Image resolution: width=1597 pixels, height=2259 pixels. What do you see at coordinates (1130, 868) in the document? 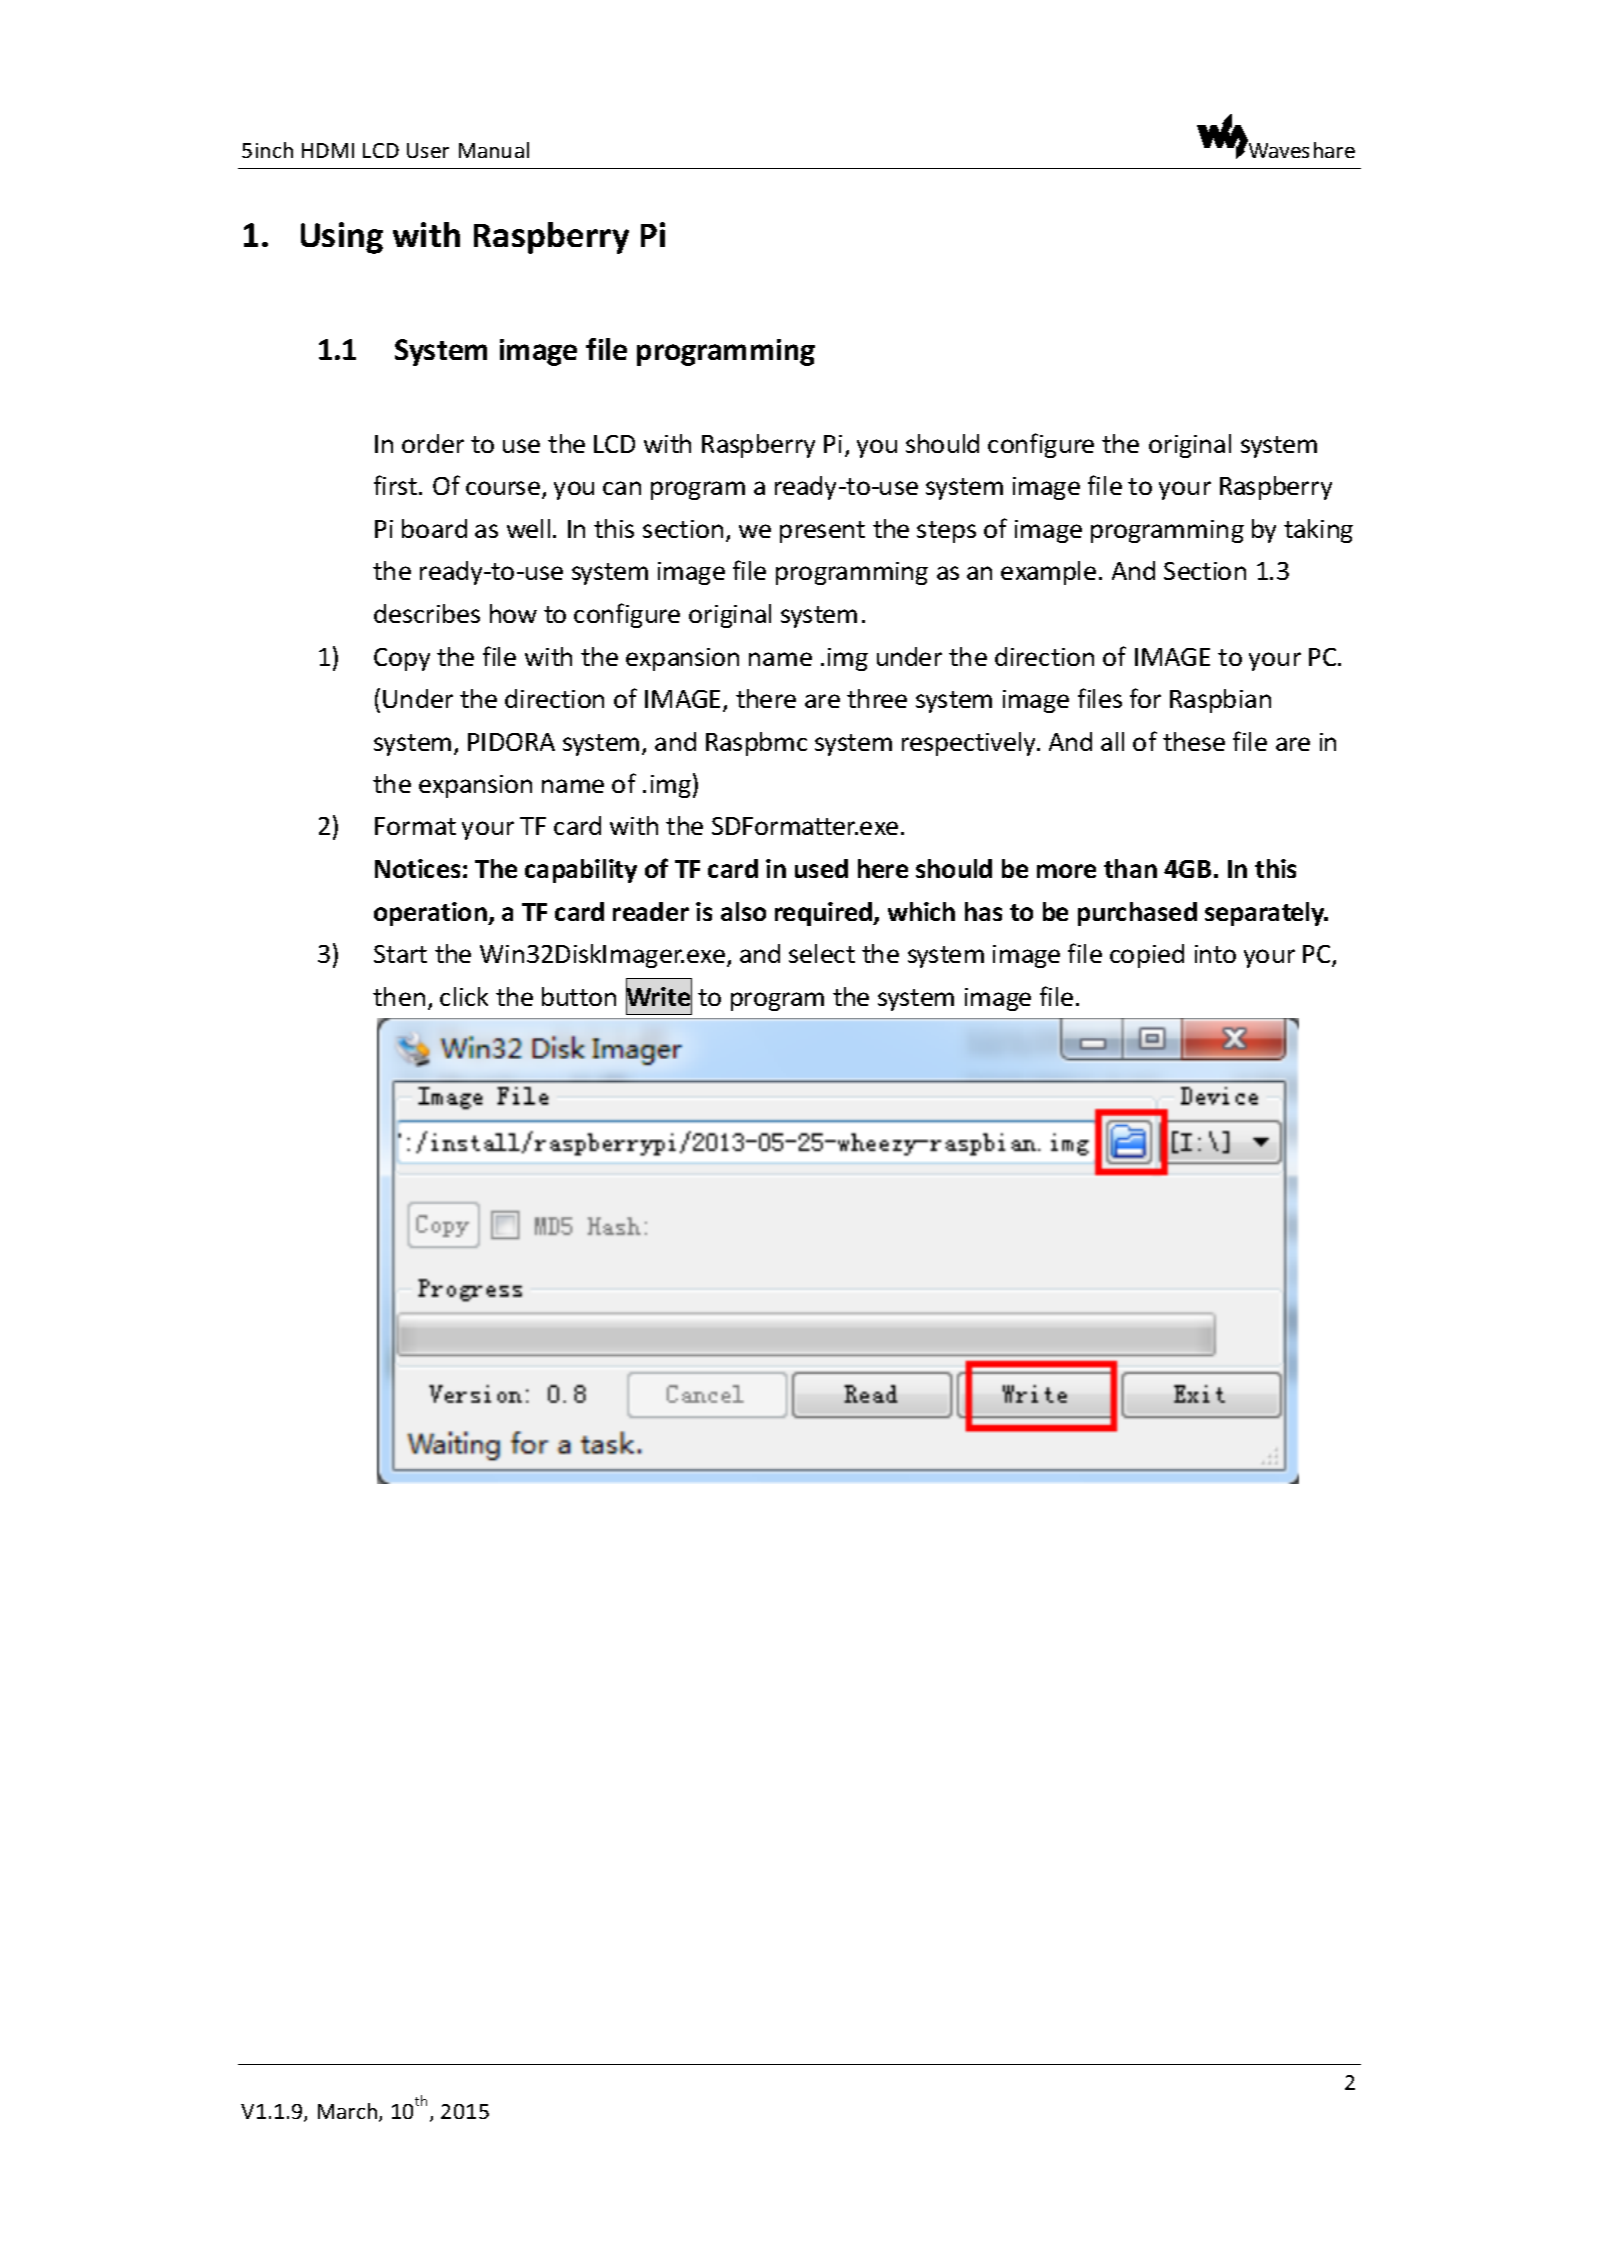
I see `than` at bounding box center [1130, 868].
